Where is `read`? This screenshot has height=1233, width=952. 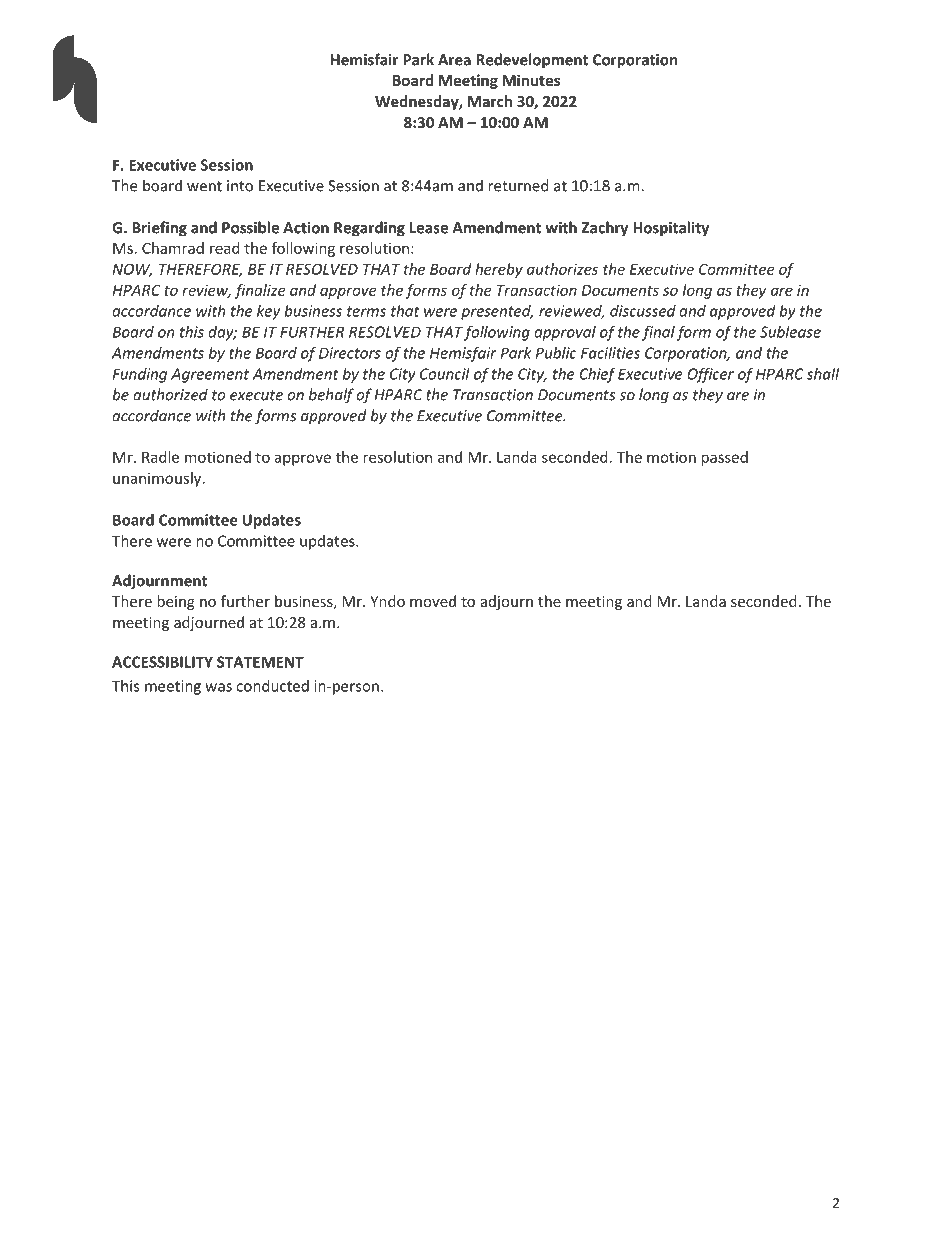 read is located at coordinates (225, 248).
